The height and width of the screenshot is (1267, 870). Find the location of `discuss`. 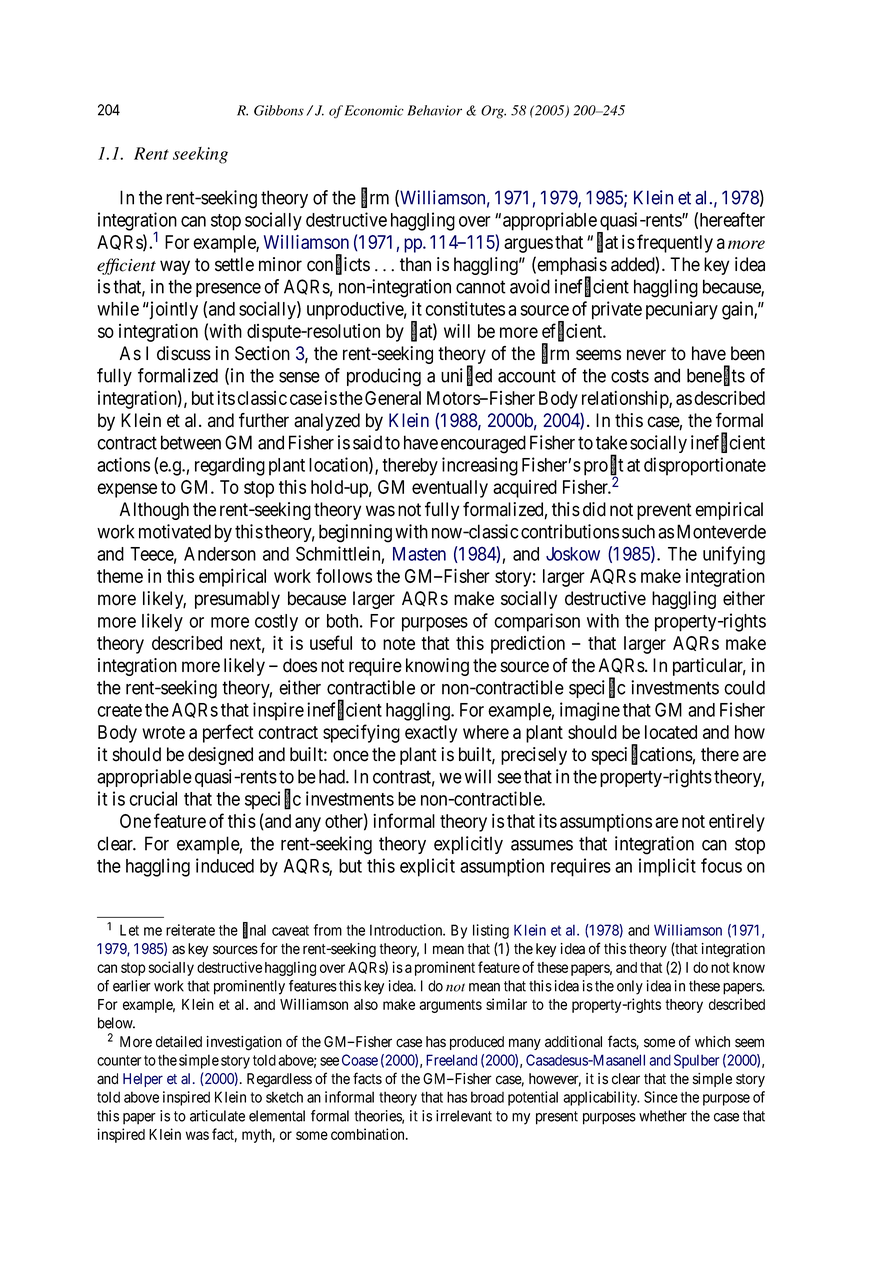

discuss is located at coordinates (184, 353).
